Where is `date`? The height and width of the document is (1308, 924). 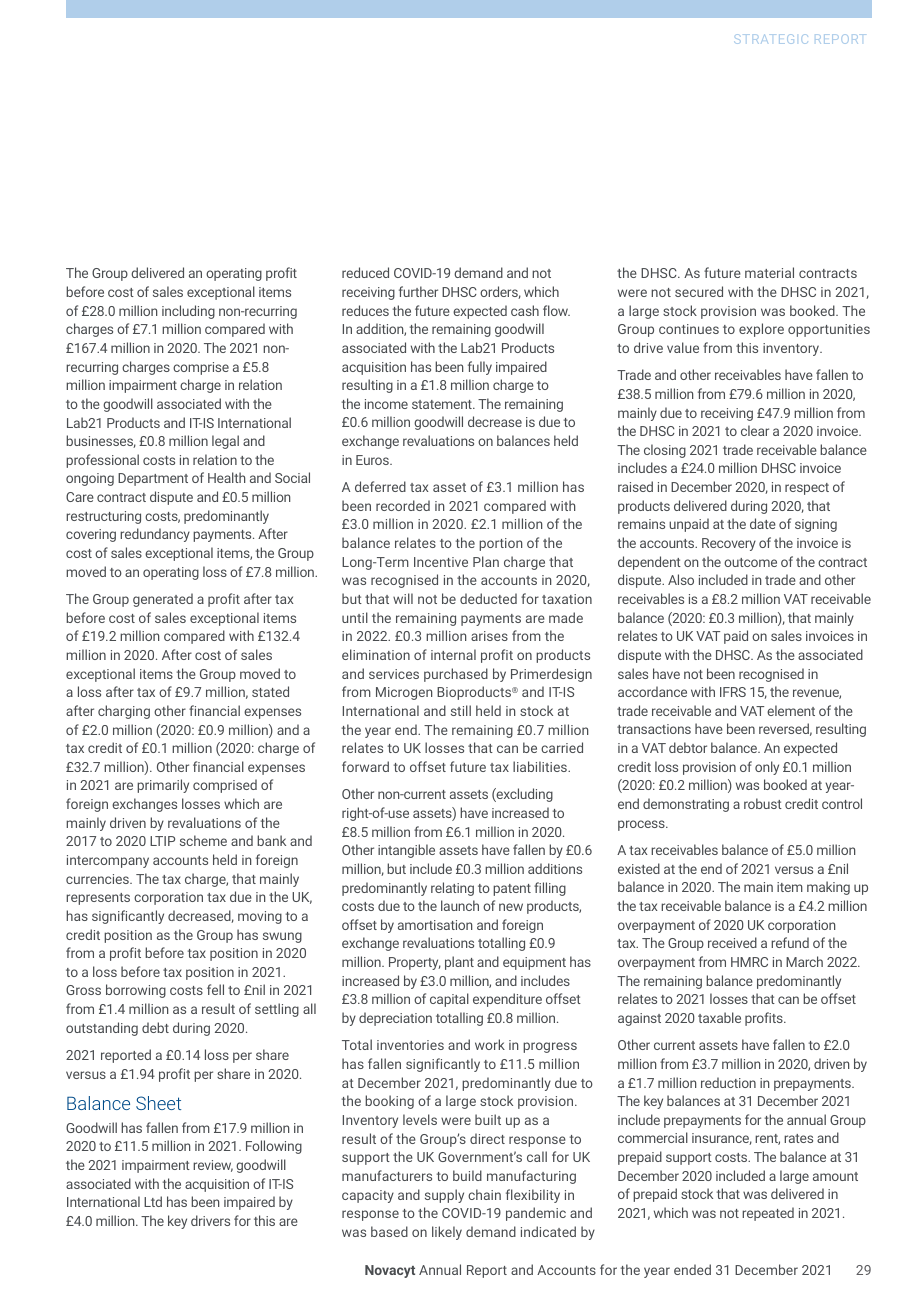
date is located at coordinates (763, 523).
